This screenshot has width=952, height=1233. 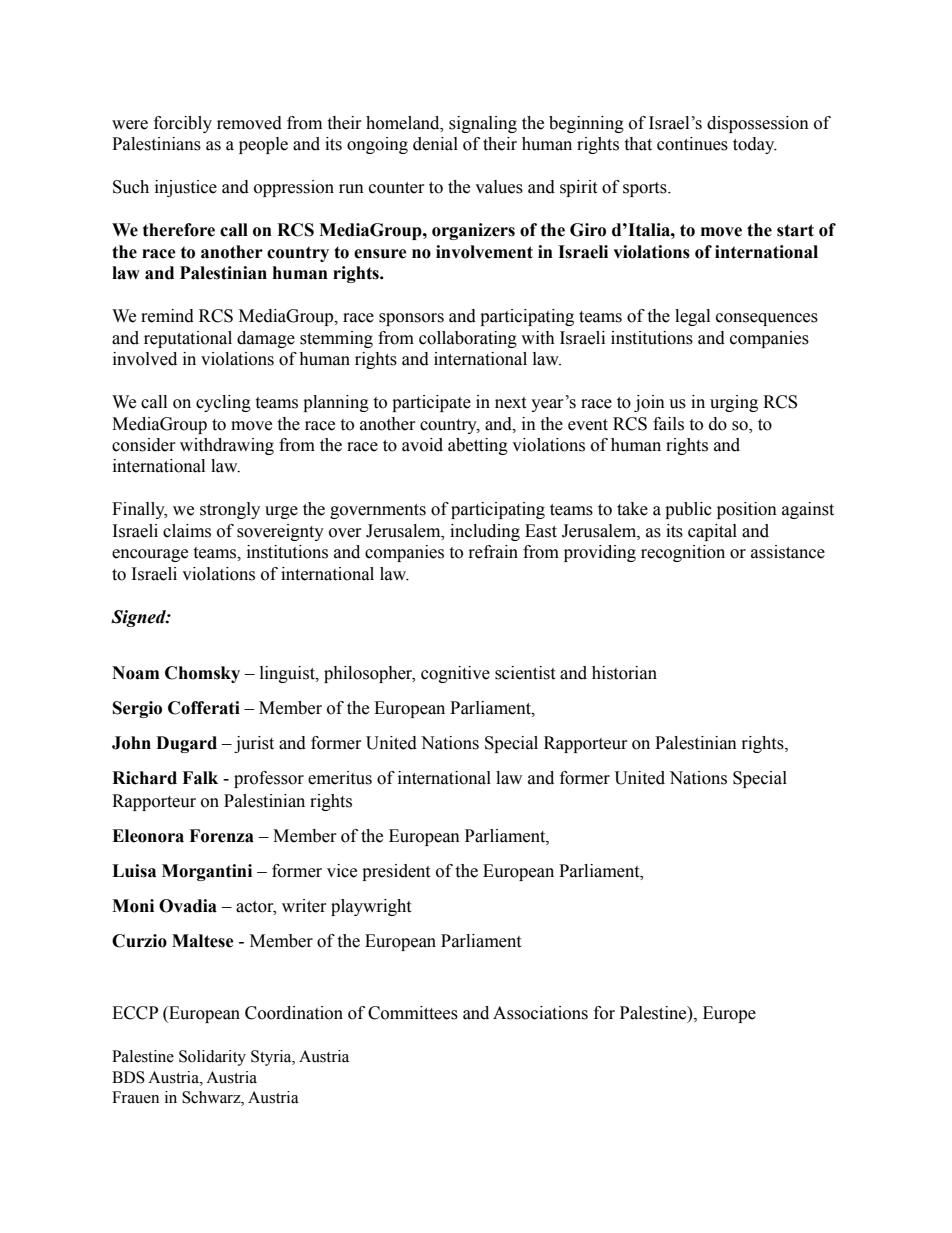 I want to click on president, so click(x=396, y=872).
